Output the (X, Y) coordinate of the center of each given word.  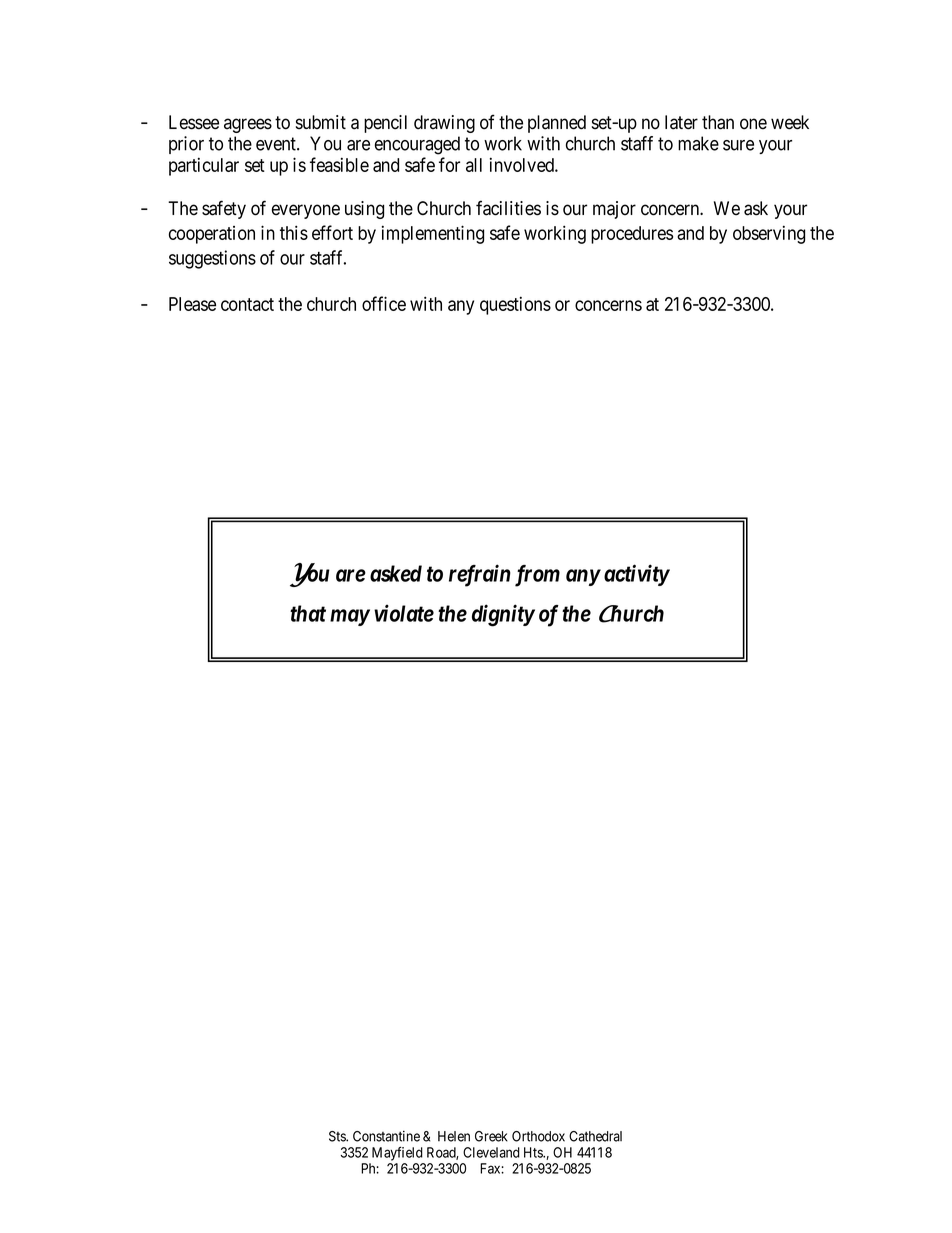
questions (515, 305)
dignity (503, 615)
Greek (491, 1136)
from (537, 576)
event (277, 144)
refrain (480, 575)
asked (396, 573)
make (698, 143)
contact (247, 304)
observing (769, 234)
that (308, 613)
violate (404, 613)
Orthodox (538, 1136)
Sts (338, 1136)
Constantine (386, 1136)
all (474, 165)
